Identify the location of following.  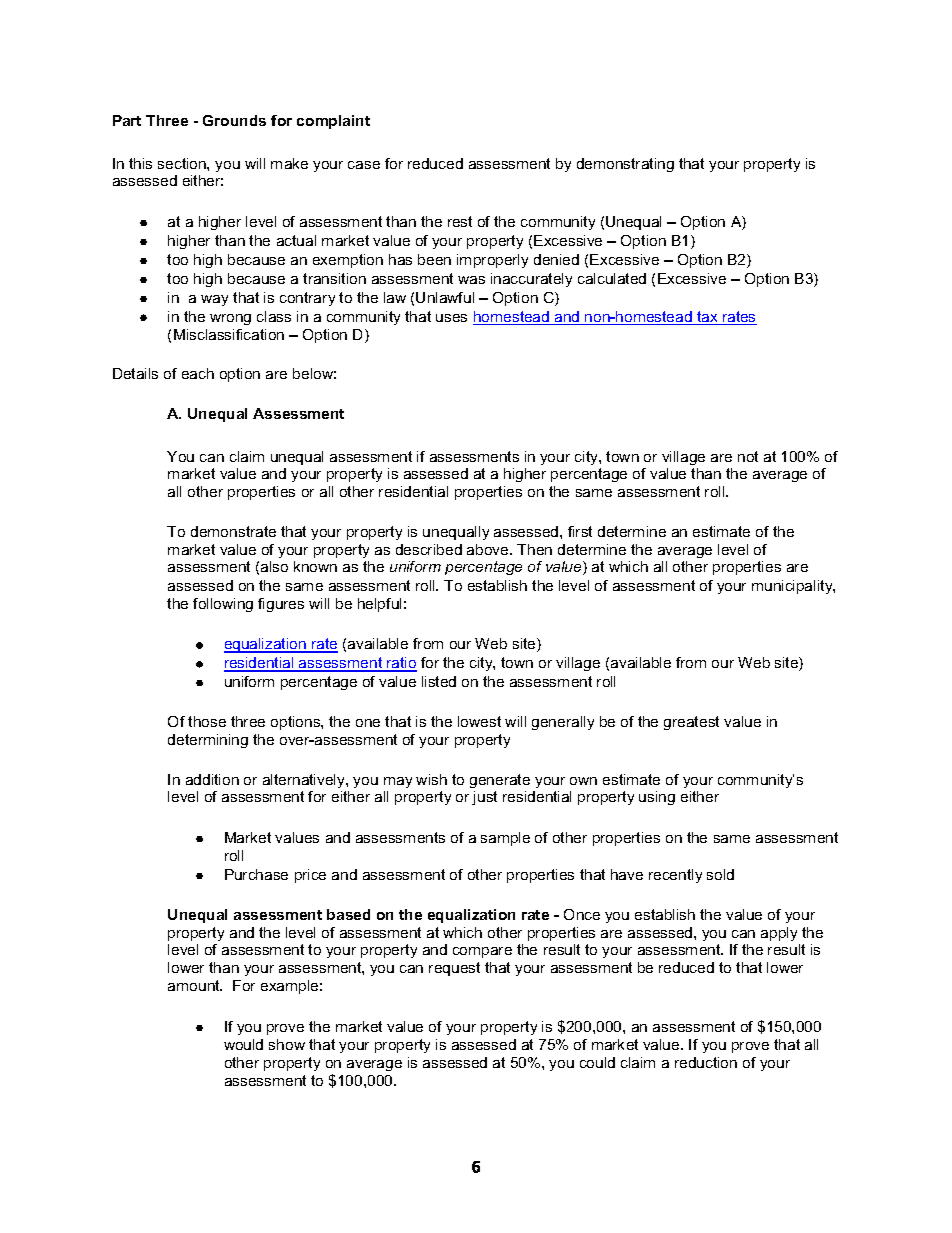
(223, 605).
